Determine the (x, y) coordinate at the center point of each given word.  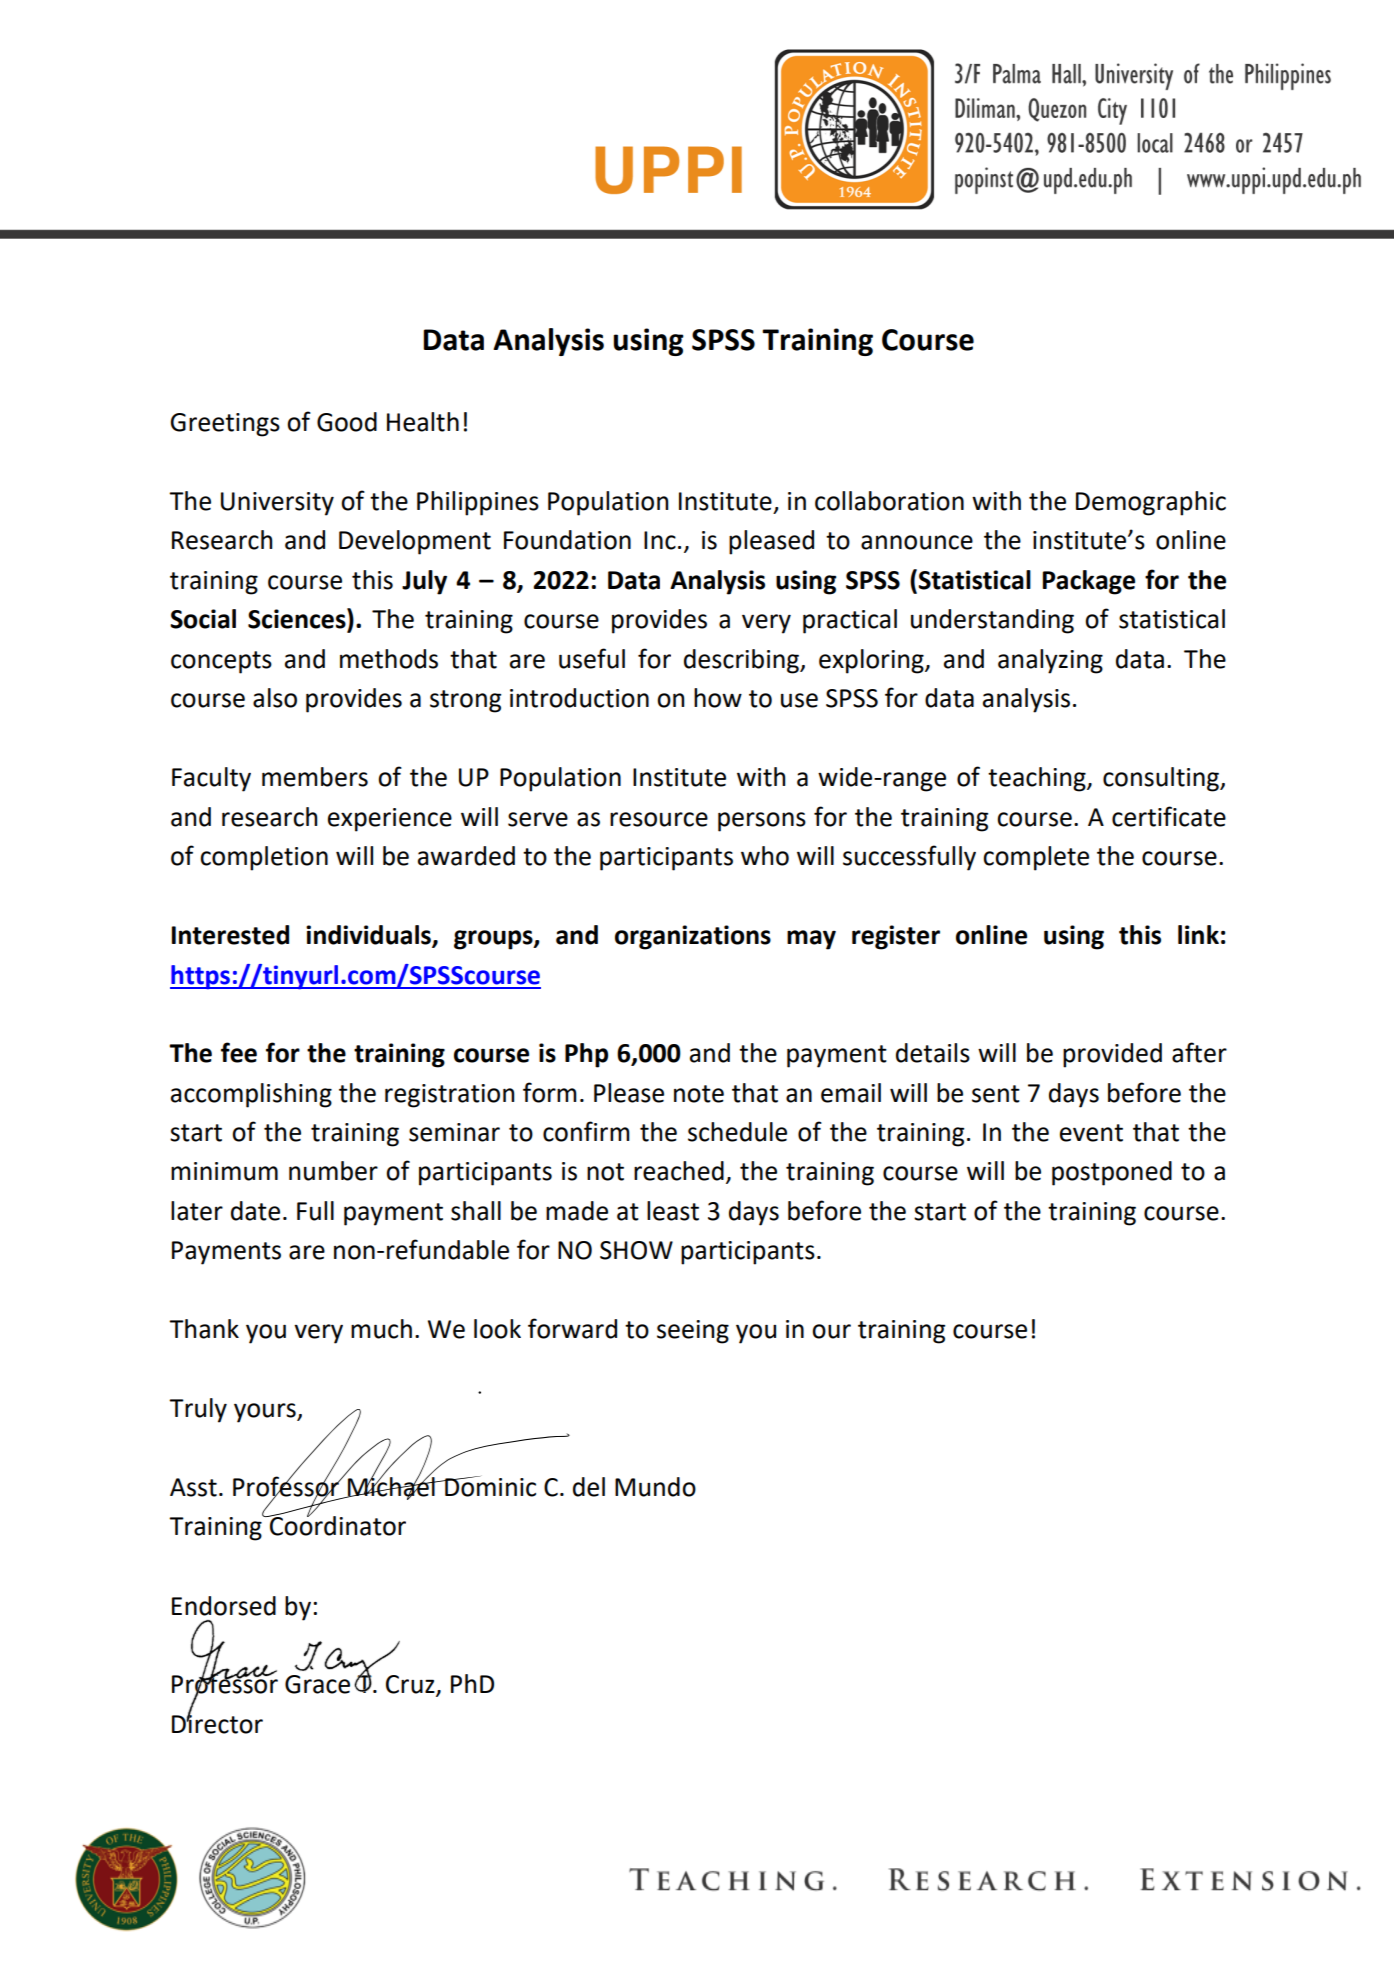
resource (659, 819)
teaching (1038, 779)
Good (347, 422)
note (699, 1094)
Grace (317, 1684)
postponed (1112, 1173)
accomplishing (251, 1095)
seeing (693, 1332)
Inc (660, 540)
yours (266, 1413)
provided (1112, 1055)
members (315, 777)
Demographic (1151, 503)
